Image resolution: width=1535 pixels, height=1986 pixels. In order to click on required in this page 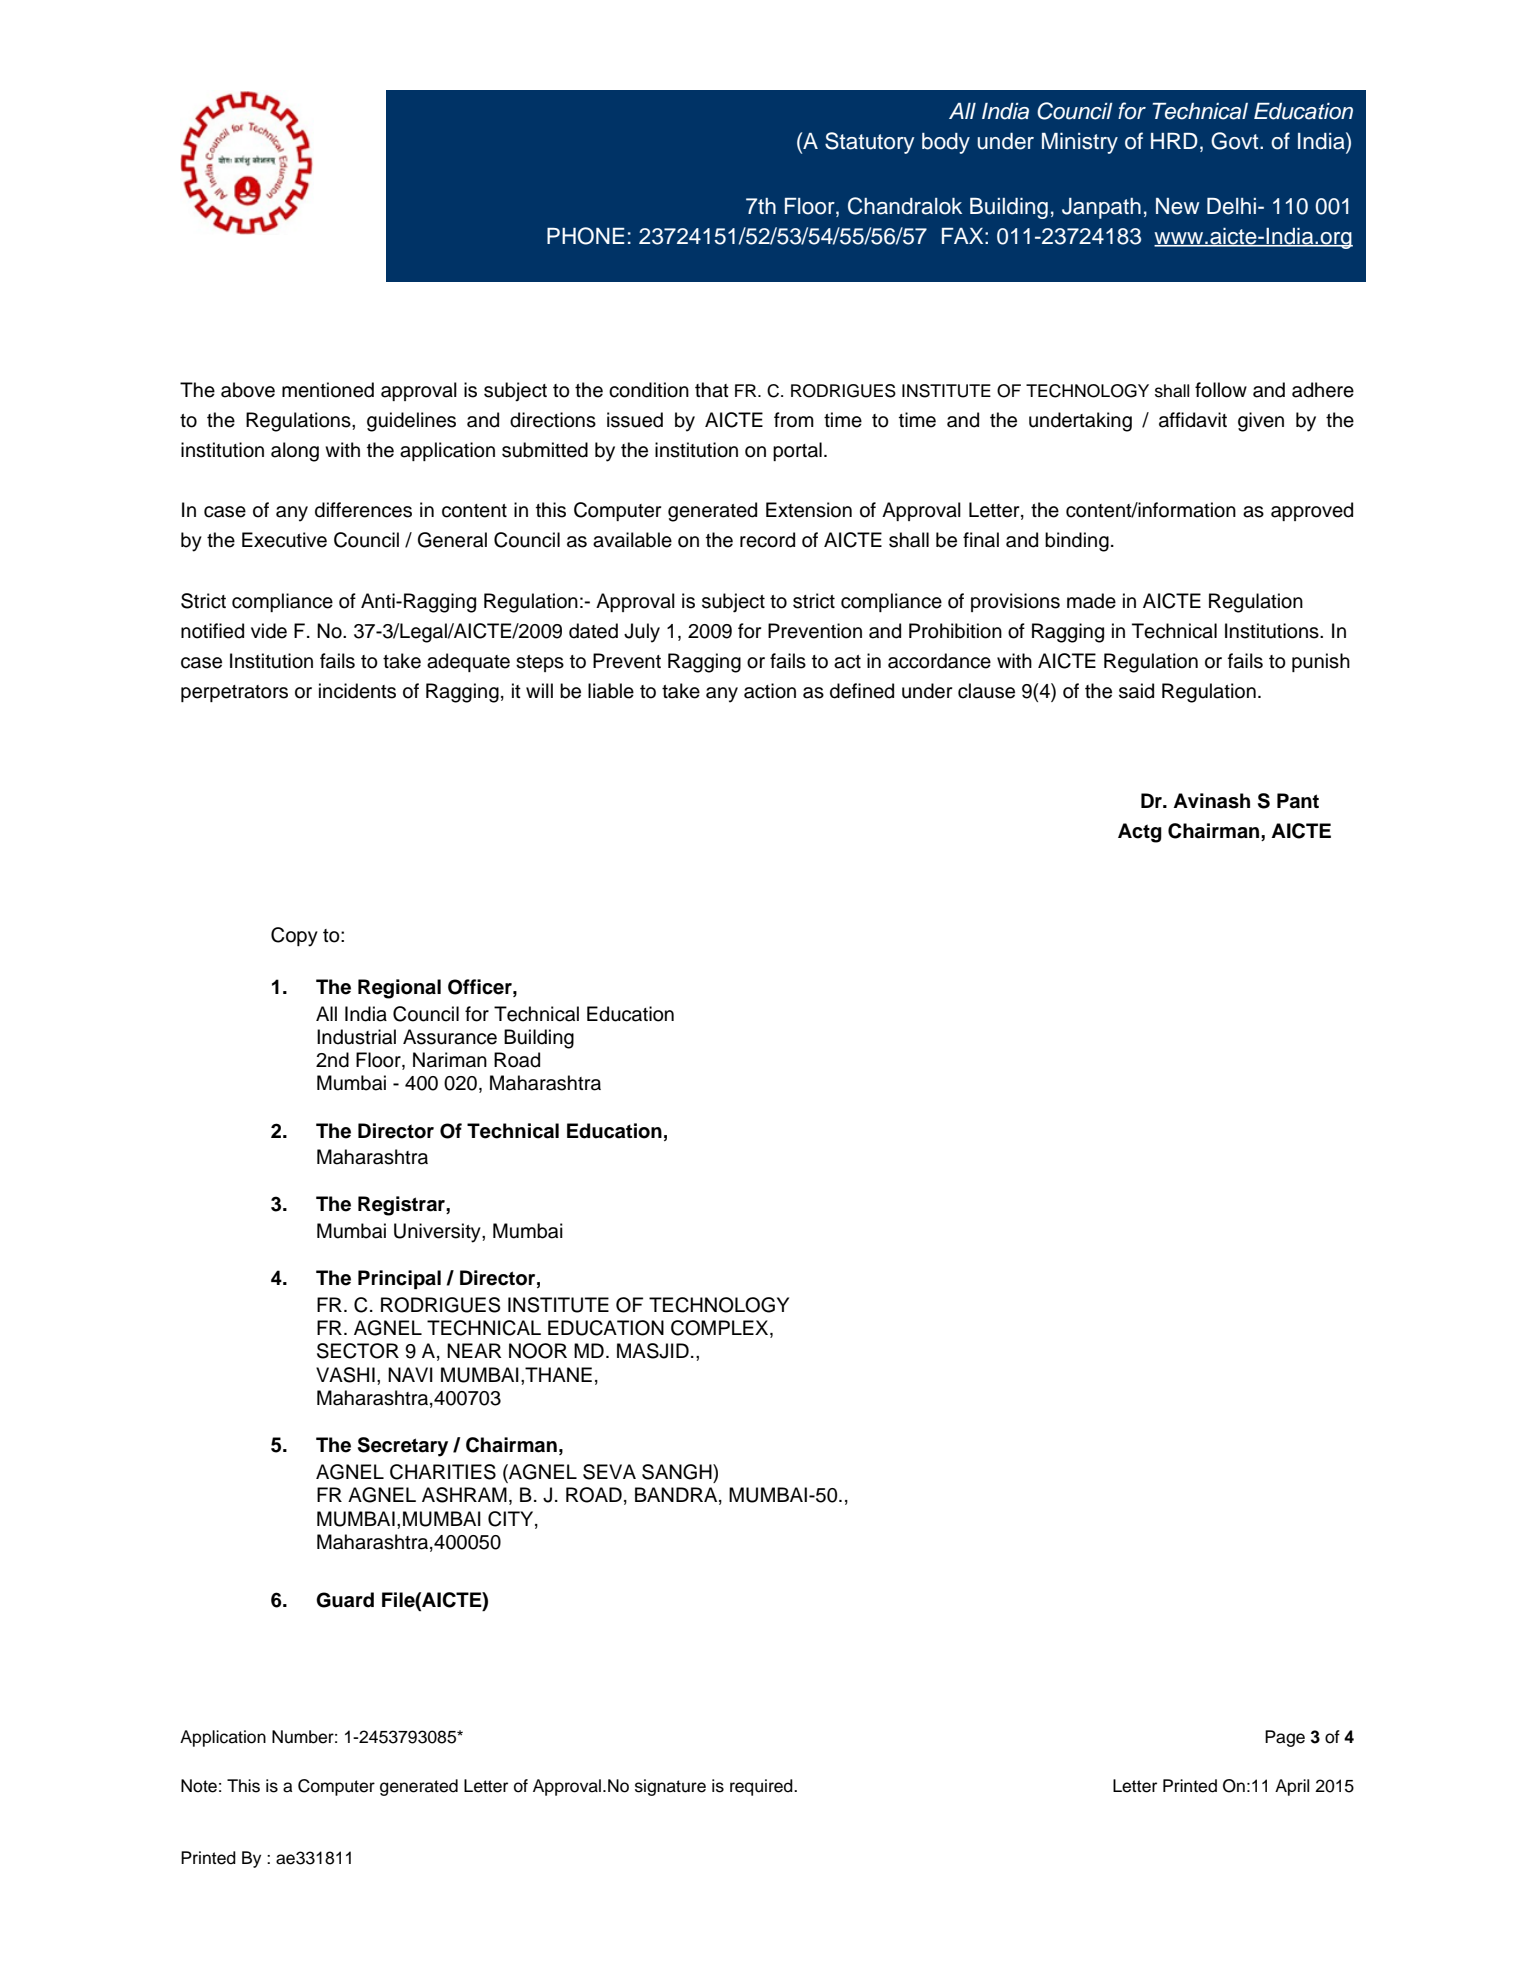, I will do `click(762, 1787)`.
